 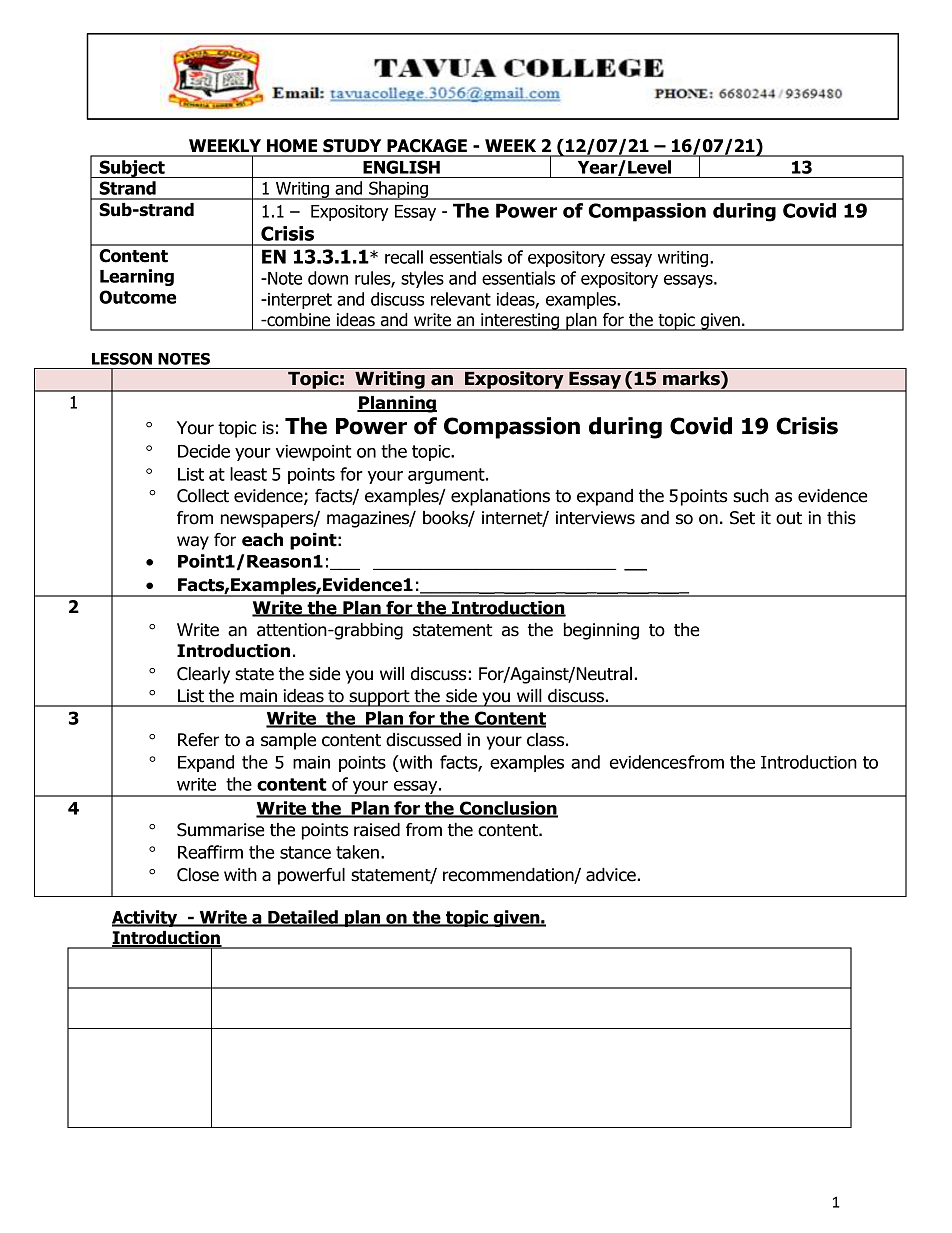 What do you see at coordinates (611, 875) in the page?
I see `advice` at bounding box center [611, 875].
